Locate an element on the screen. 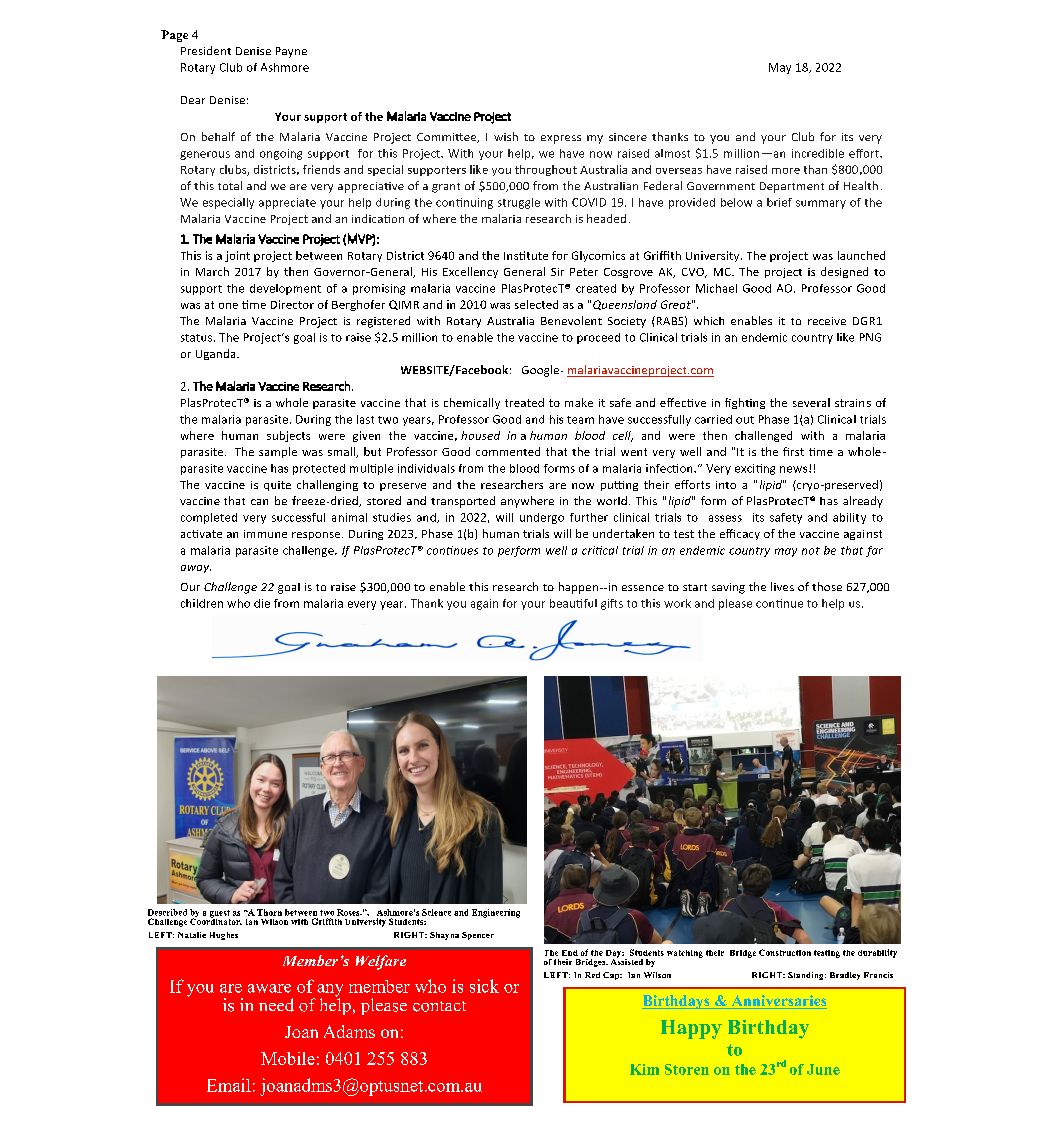  sick is located at coordinates (484, 986).
